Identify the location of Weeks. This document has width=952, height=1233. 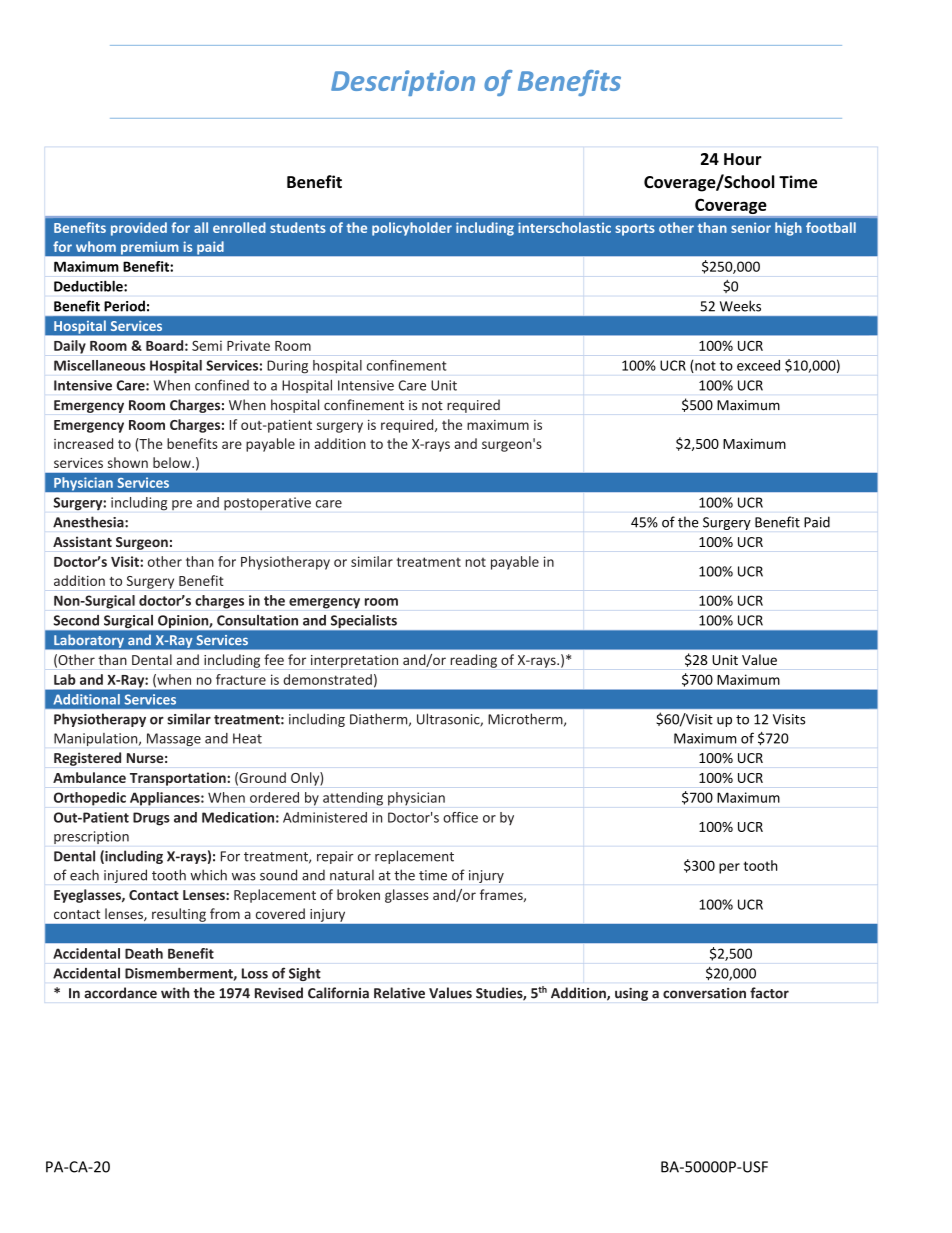
(740, 306).
